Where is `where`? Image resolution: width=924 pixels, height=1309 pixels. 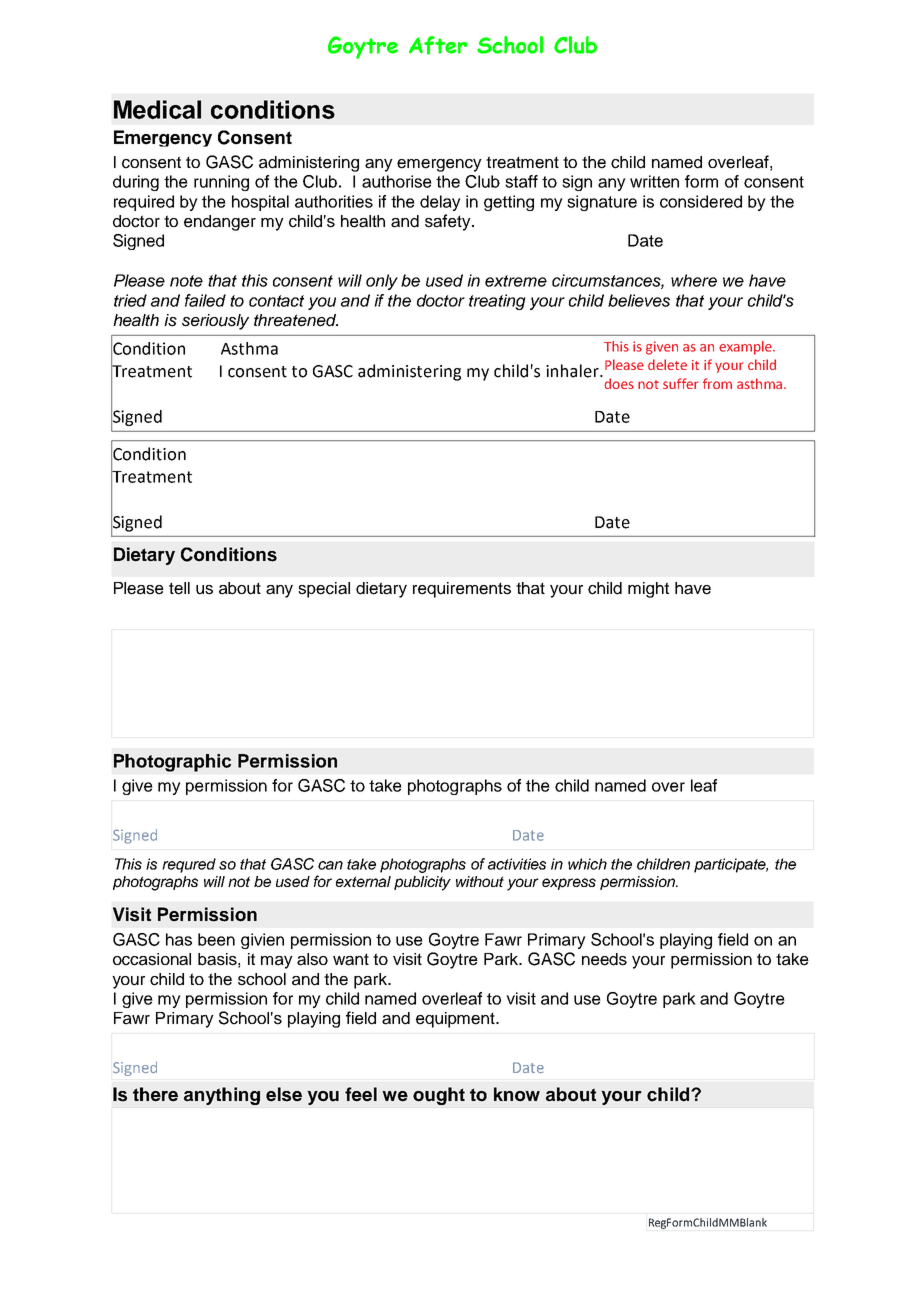 where is located at coordinates (694, 280).
